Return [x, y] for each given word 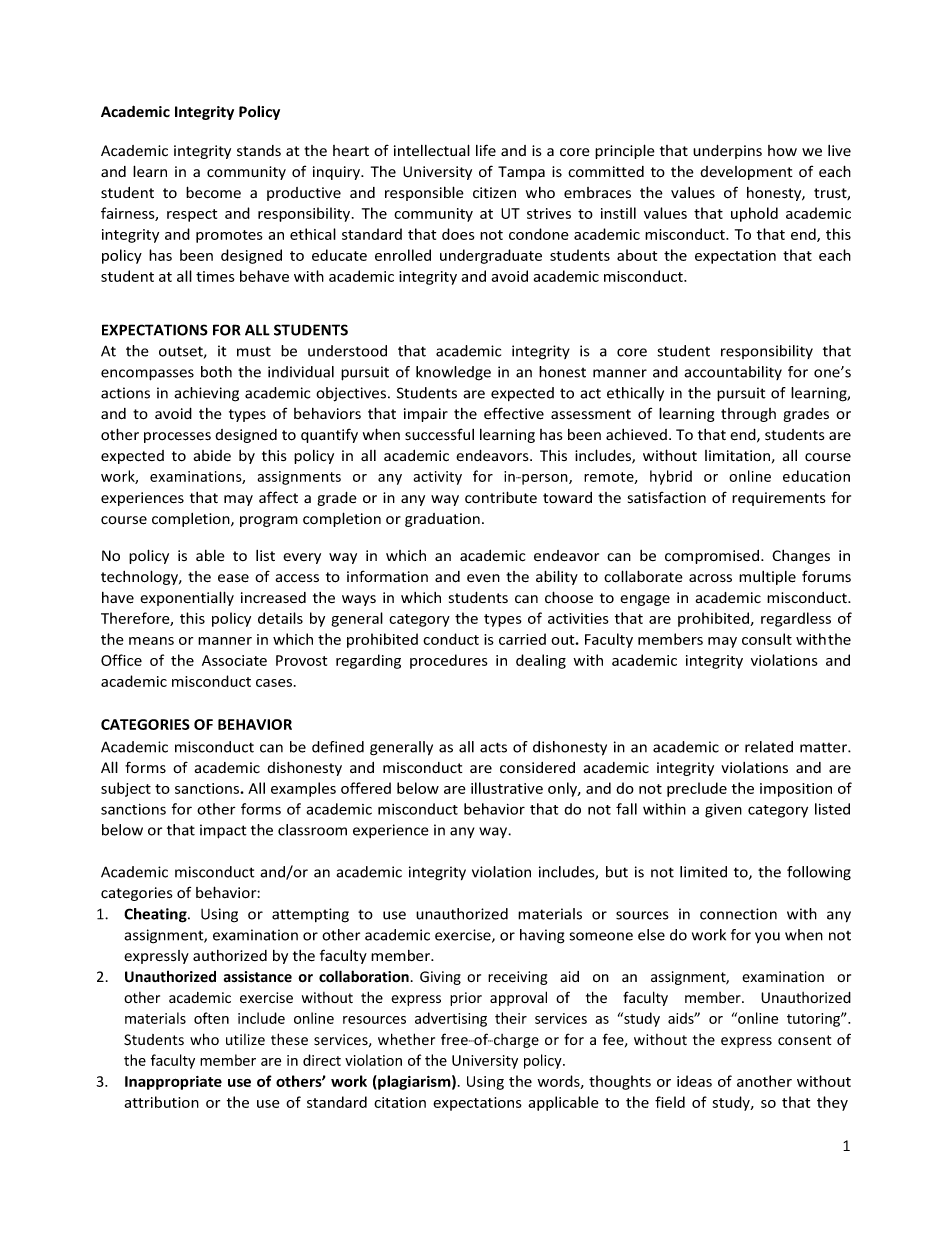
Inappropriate [173, 1083]
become [213, 192]
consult [767, 639]
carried [522, 639]
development [746, 173]
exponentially [187, 598]
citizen [494, 193]
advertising [451, 1019]
